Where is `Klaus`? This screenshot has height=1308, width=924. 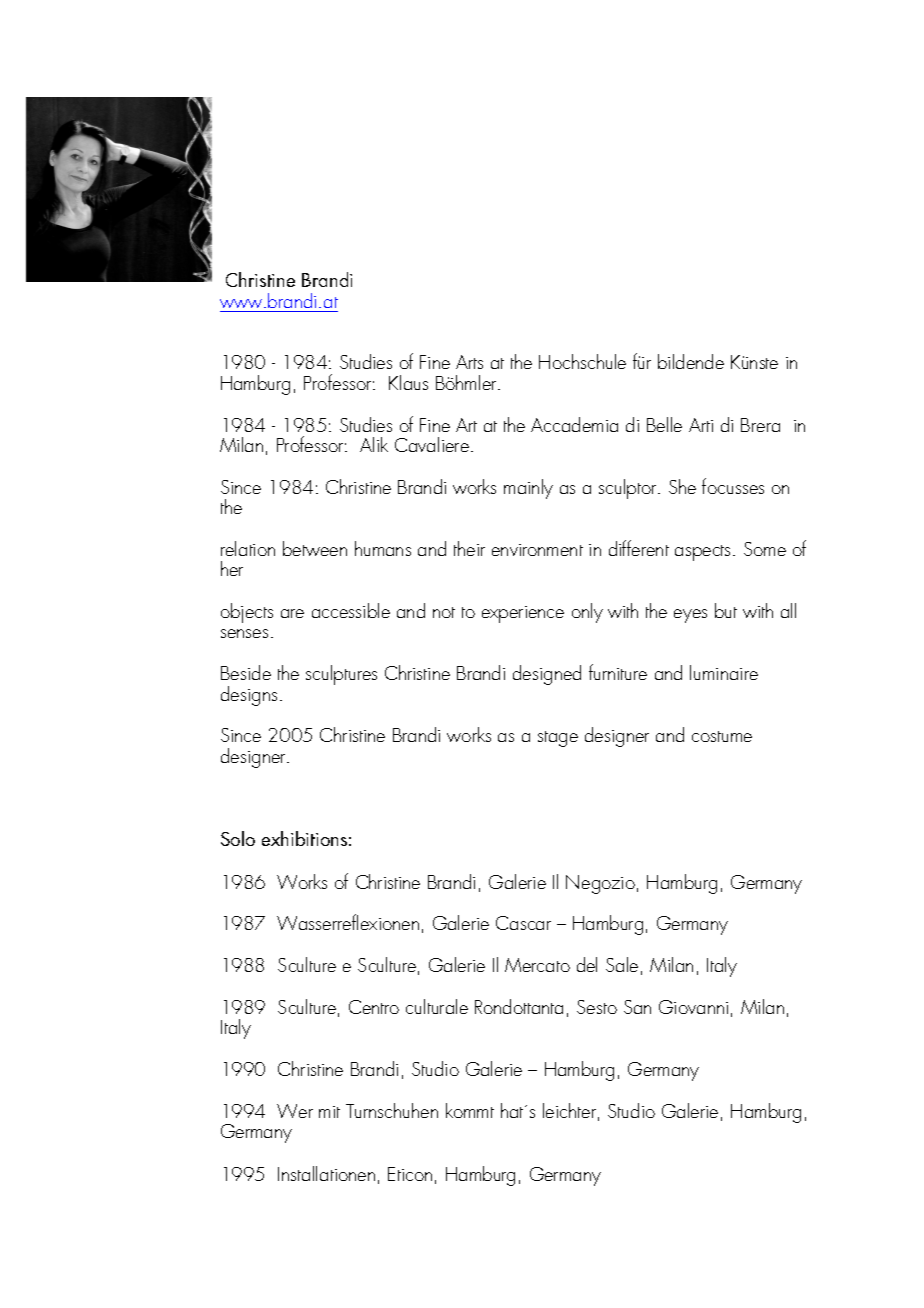 Klaus is located at coordinates (408, 382).
